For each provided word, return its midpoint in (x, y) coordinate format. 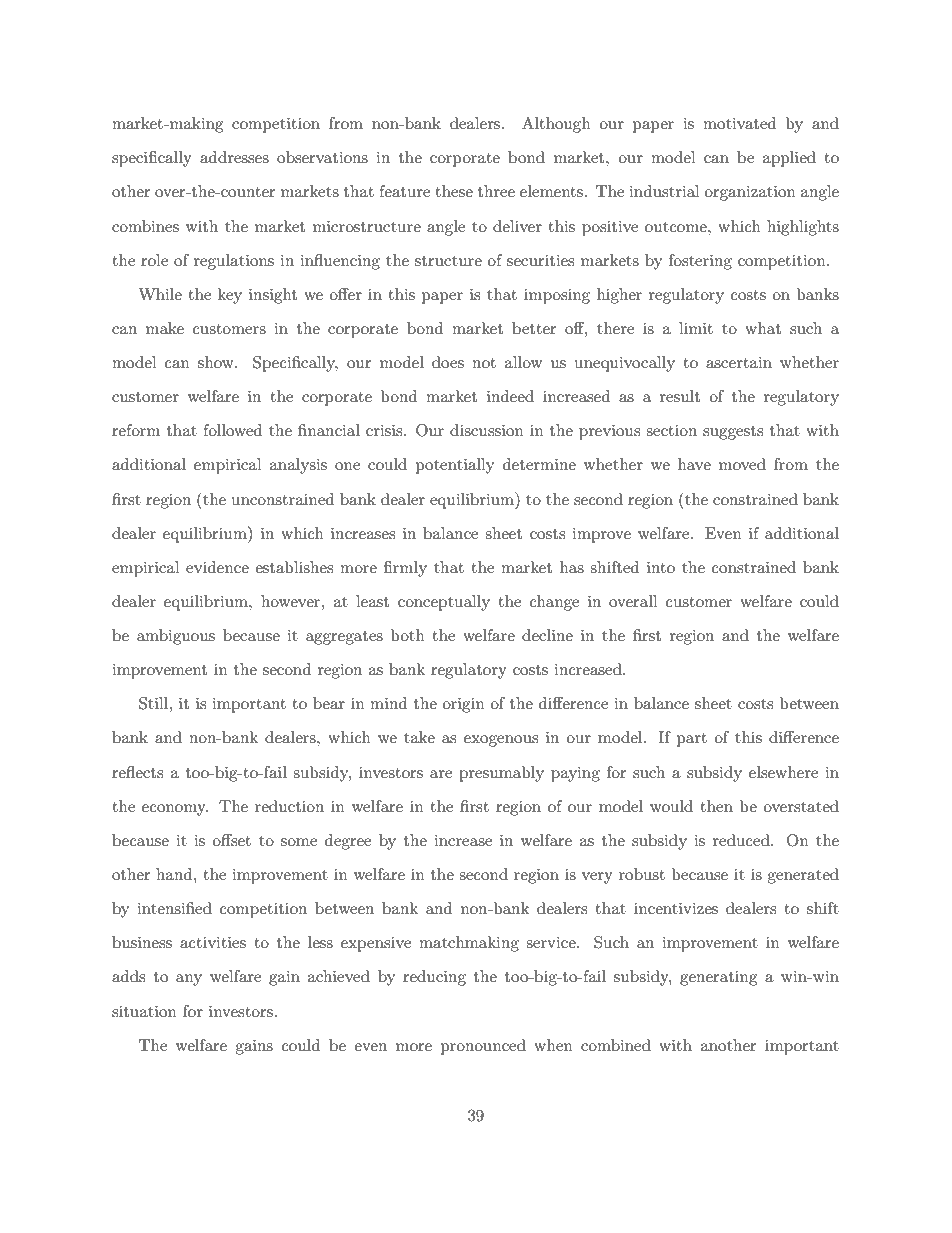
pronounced (483, 1047)
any (189, 980)
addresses (234, 157)
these (454, 191)
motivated (739, 123)
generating (718, 978)
